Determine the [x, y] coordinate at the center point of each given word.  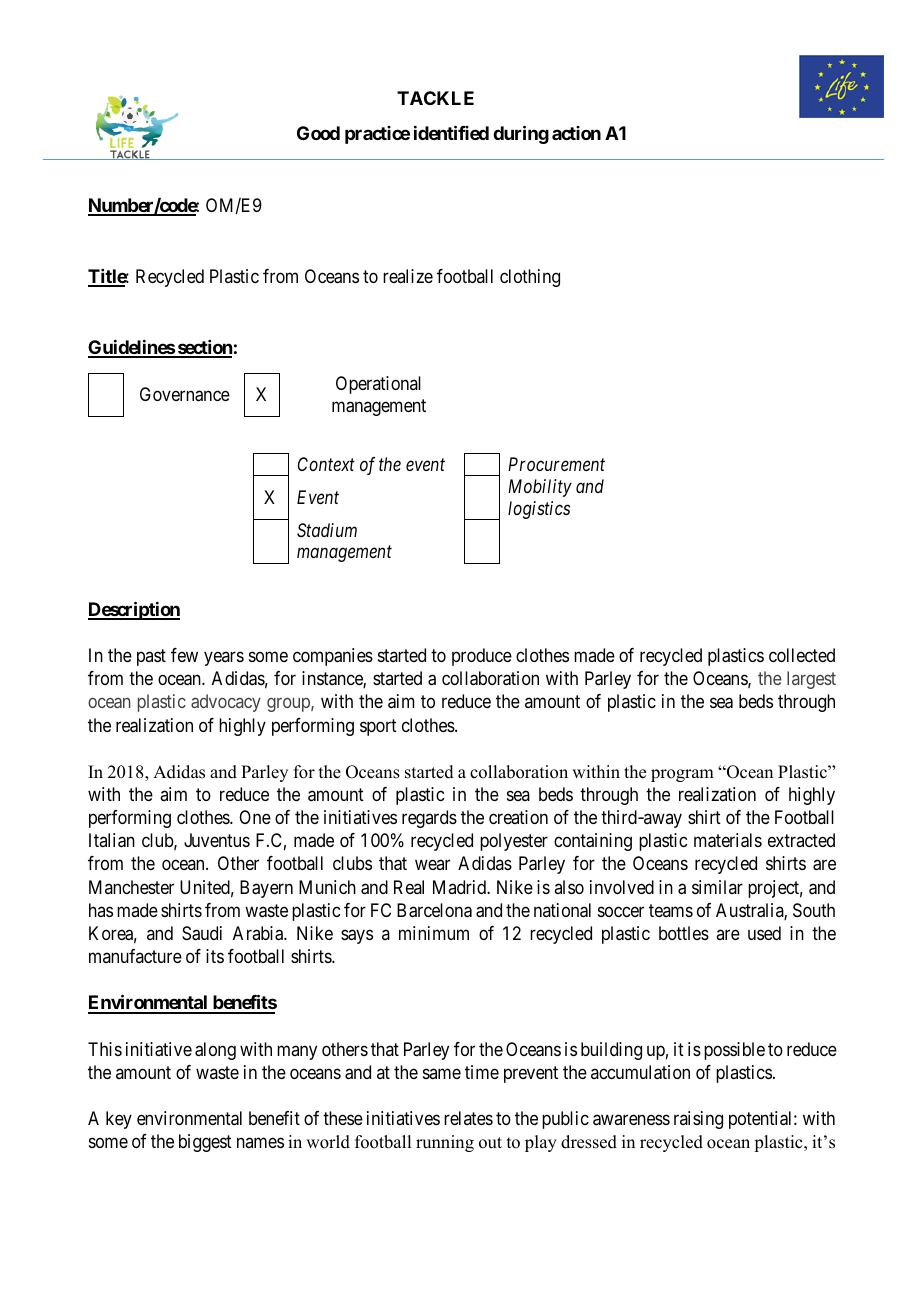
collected [802, 655]
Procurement [556, 464]
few [184, 655]
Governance [185, 394]
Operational [378, 385]
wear [432, 865]
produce [482, 657]
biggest [205, 1143]
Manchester [131, 887]
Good [318, 133]
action [576, 133]
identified [451, 133]
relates [468, 1118]
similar [717, 887]
